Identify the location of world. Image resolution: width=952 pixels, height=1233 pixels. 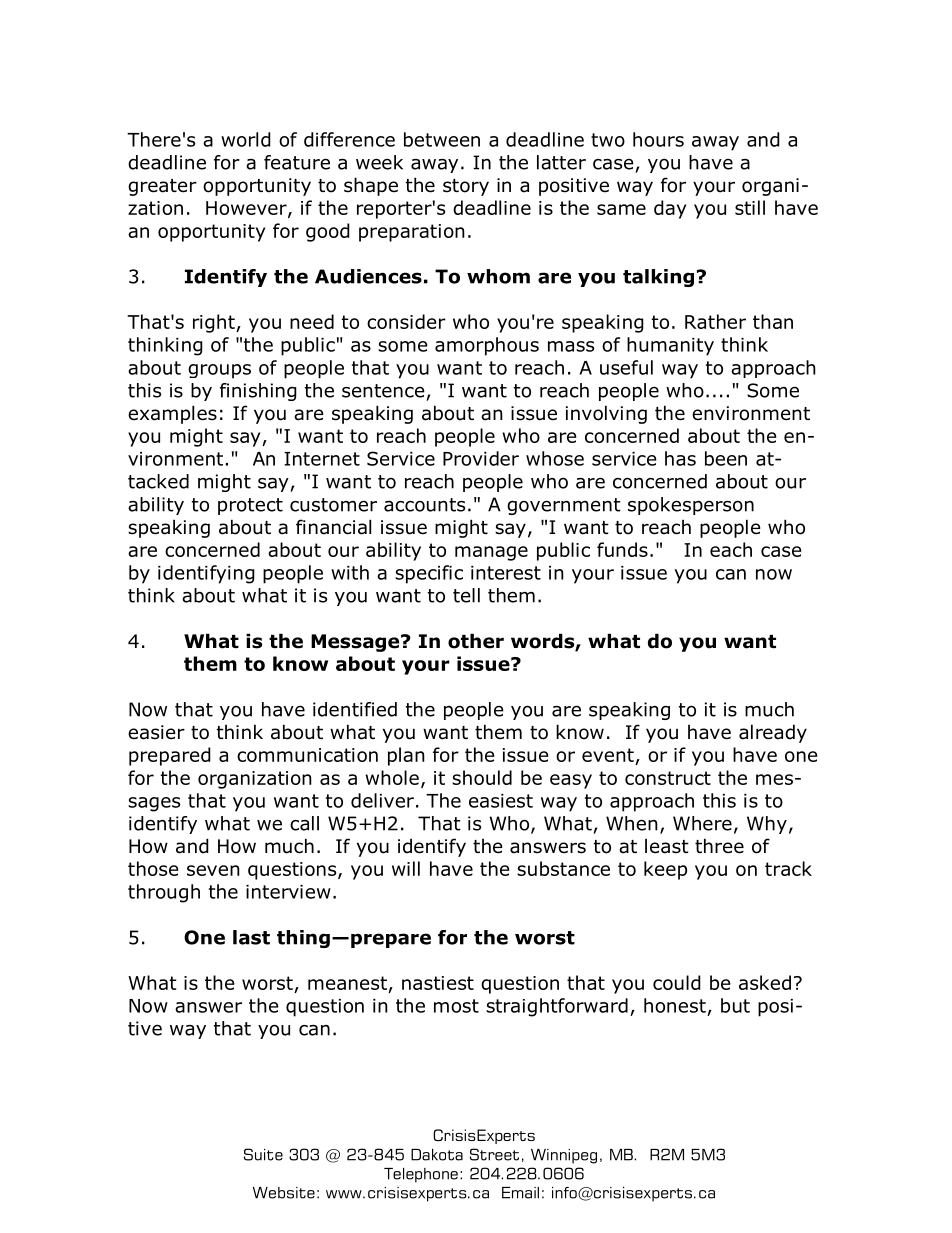
(246, 139).
